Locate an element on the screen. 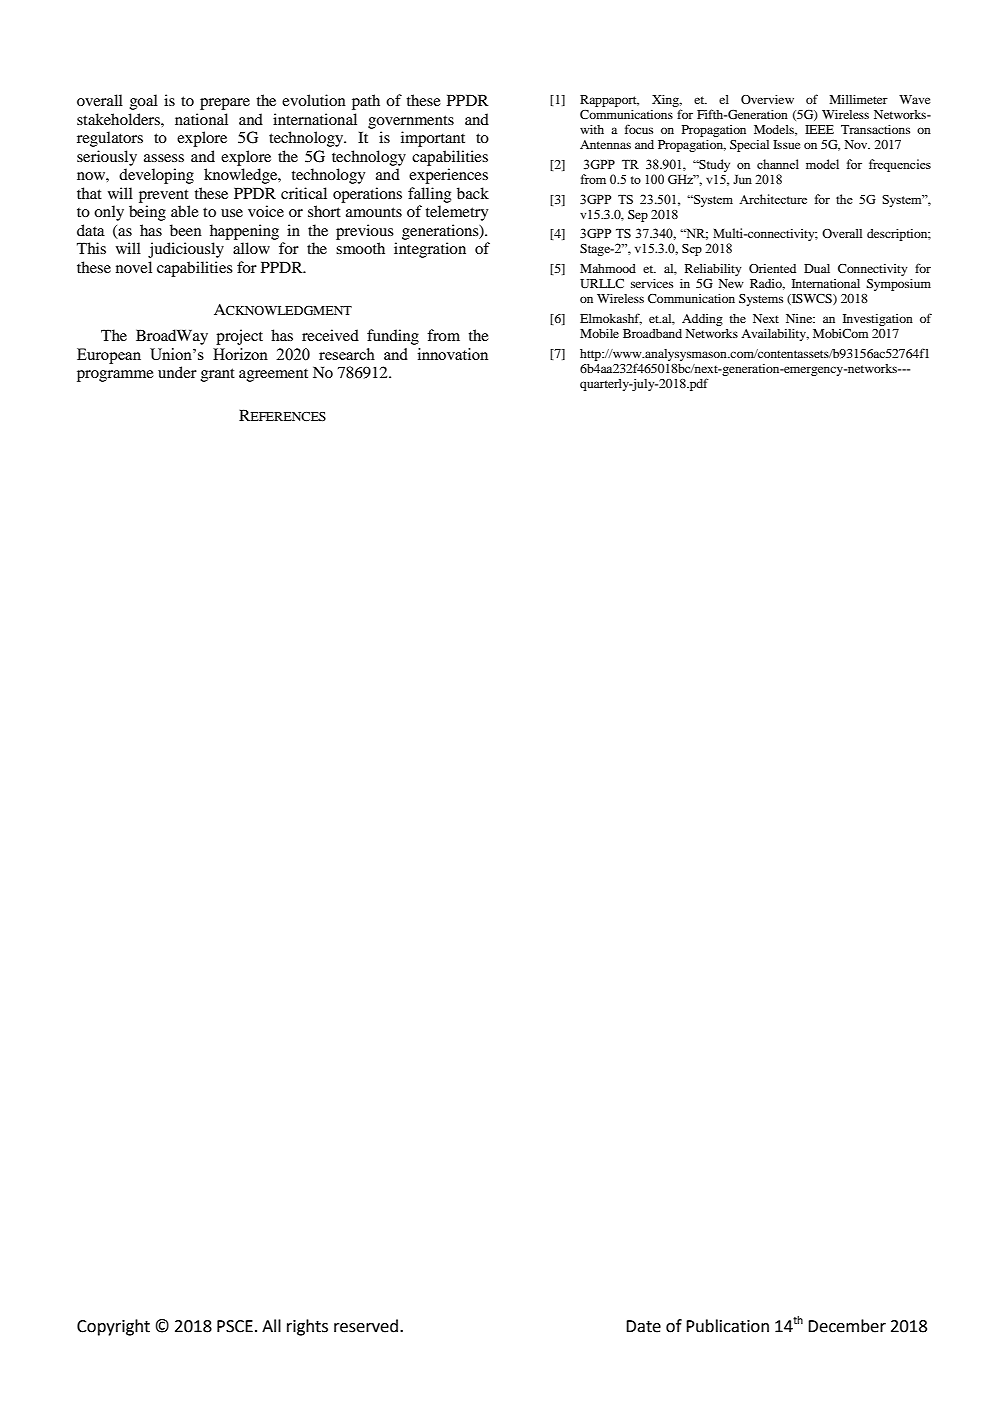 The width and height of the screenshot is (1008, 1426). Publication is located at coordinates (727, 1326).
